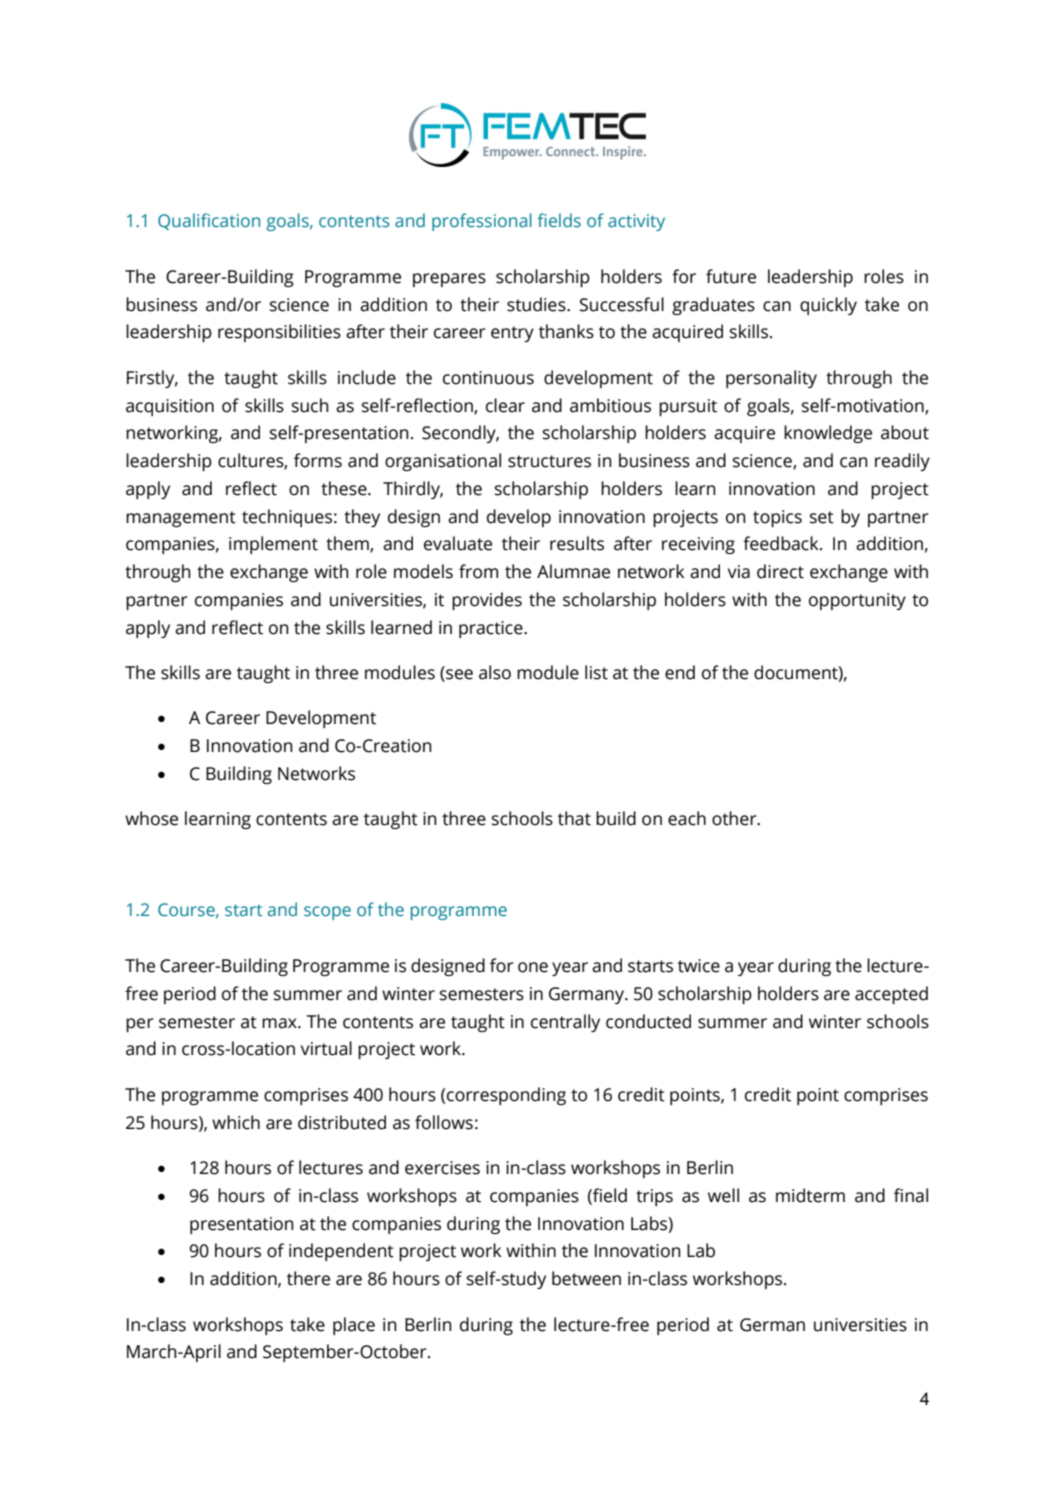  What do you see at coordinates (687, 818) in the screenshot?
I see `each` at bounding box center [687, 818].
